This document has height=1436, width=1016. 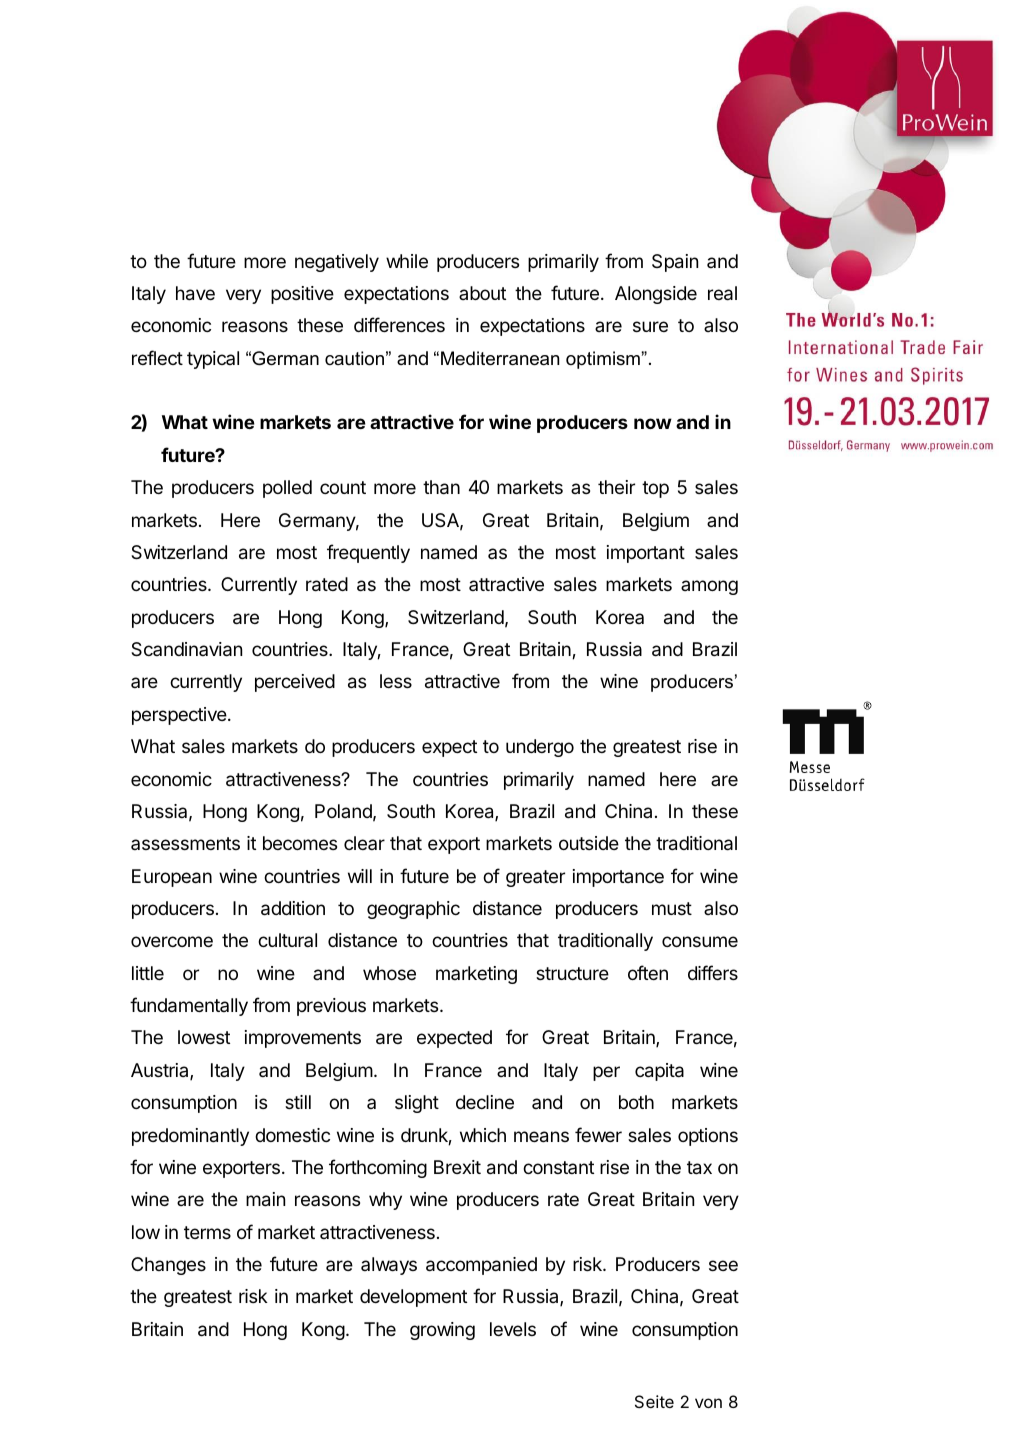 What do you see at coordinates (368, 553) in the document?
I see `frequently` at bounding box center [368, 553].
